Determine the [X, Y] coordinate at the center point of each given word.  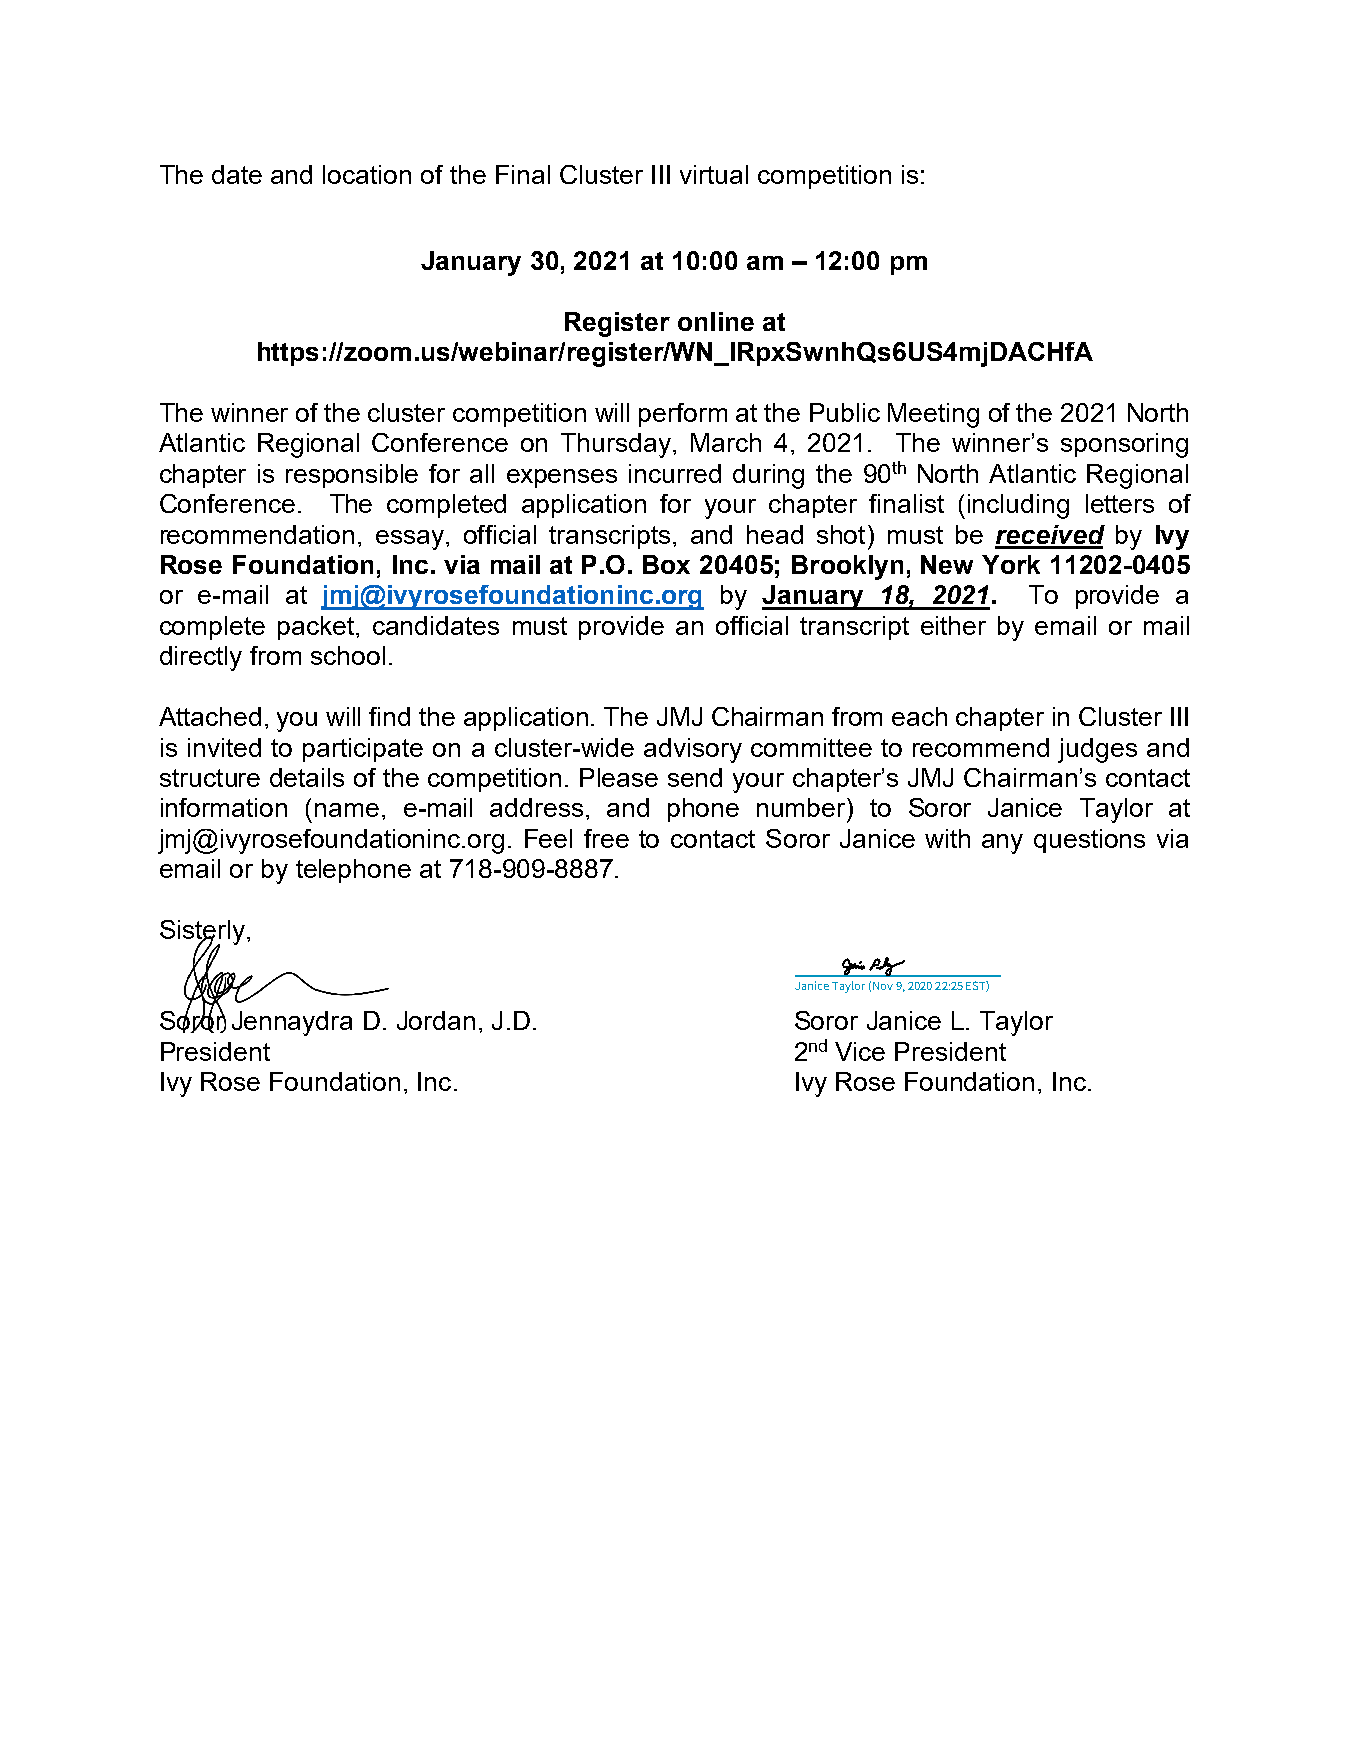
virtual [714, 174]
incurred [675, 473]
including [1018, 506]
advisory [693, 750]
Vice [860, 1051]
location [367, 174]
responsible [352, 476]
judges [1097, 750]
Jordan [436, 1020]
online [716, 321]
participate [363, 750]
